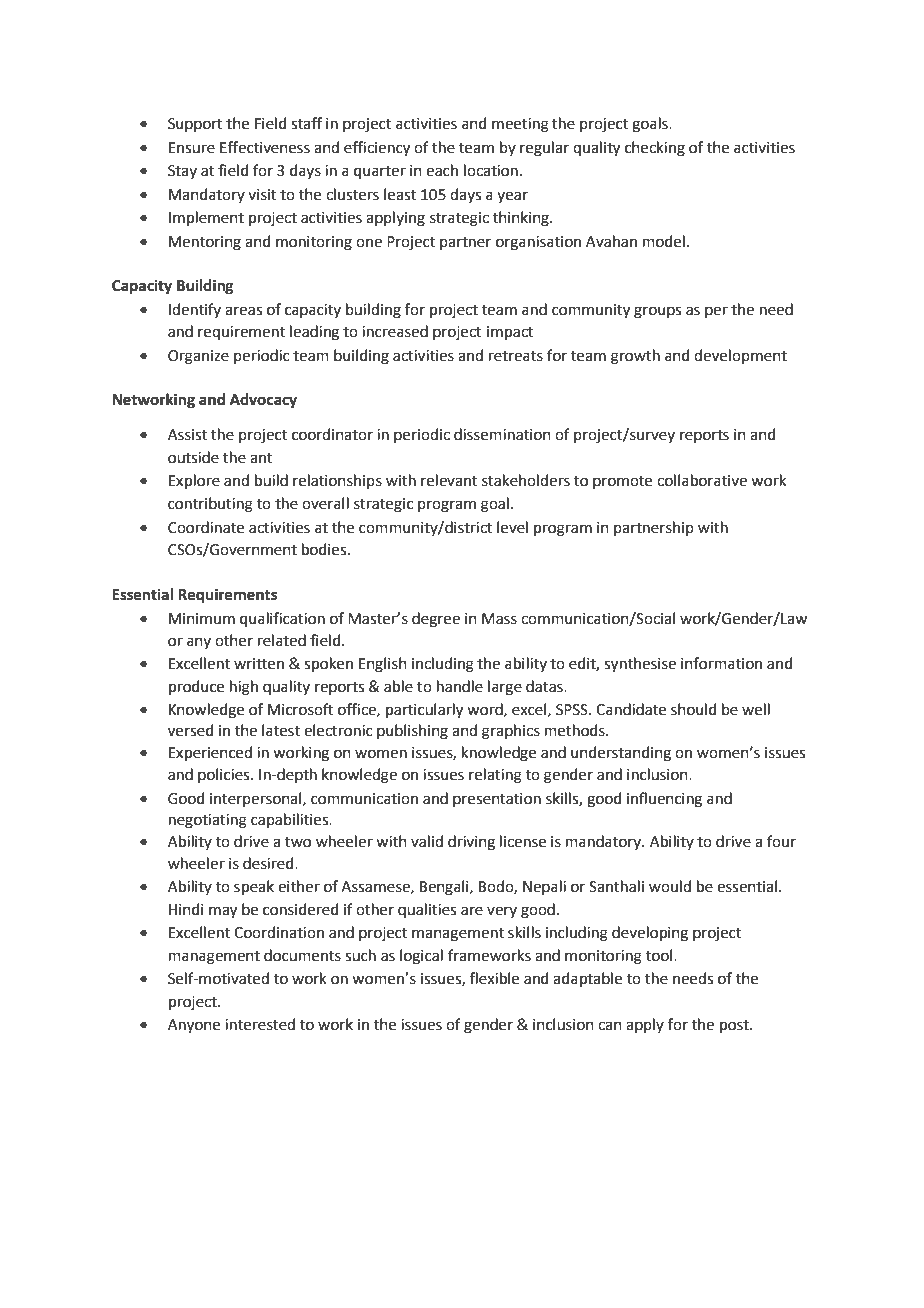 Image resolution: width=924 pixels, height=1308 pixels. What do you see at coordinates (655, 149) in the document?
I see `checking` at bounding box center [655, 149].
